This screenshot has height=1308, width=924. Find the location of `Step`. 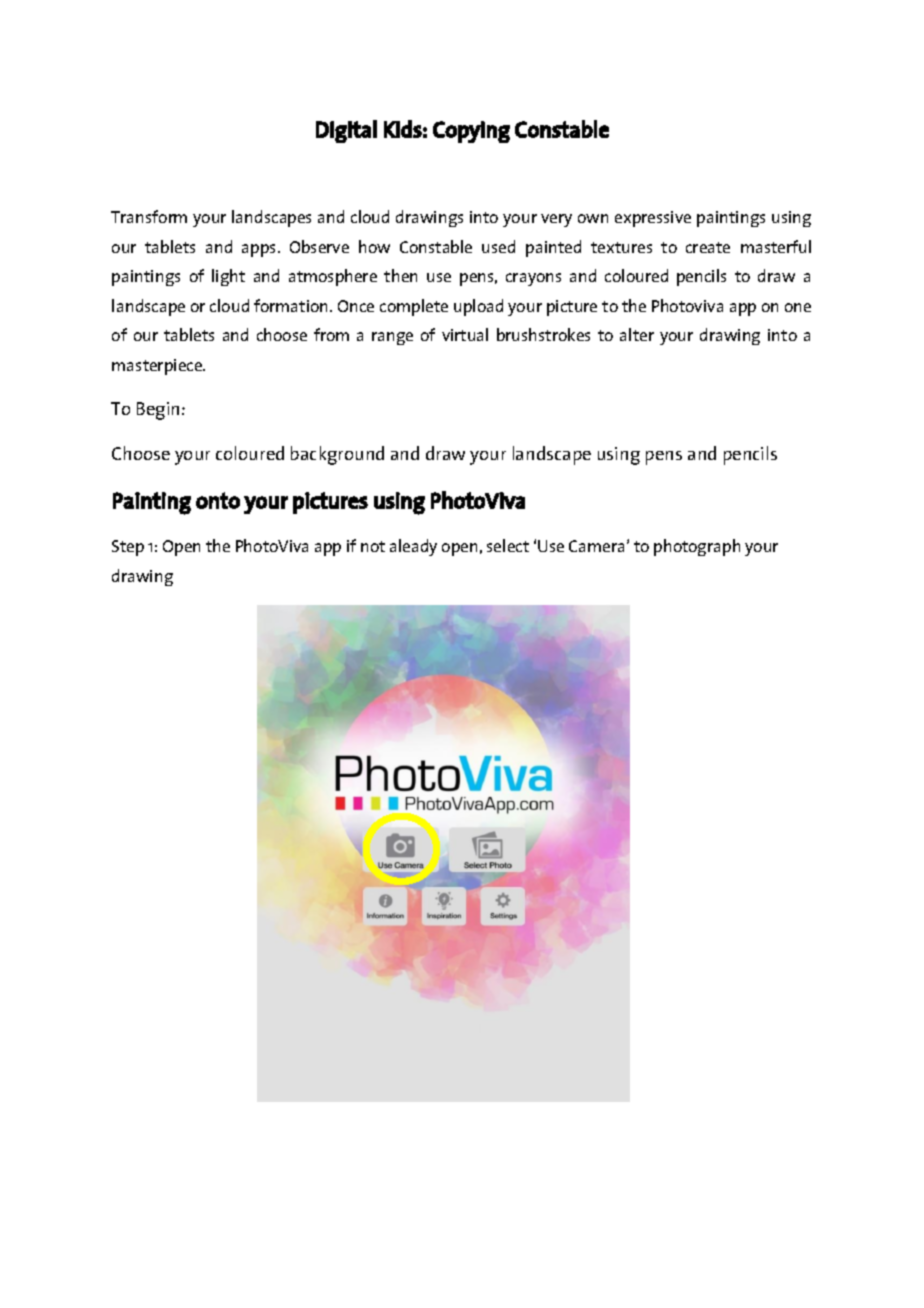

Step is located at coordinates (128, 548).
